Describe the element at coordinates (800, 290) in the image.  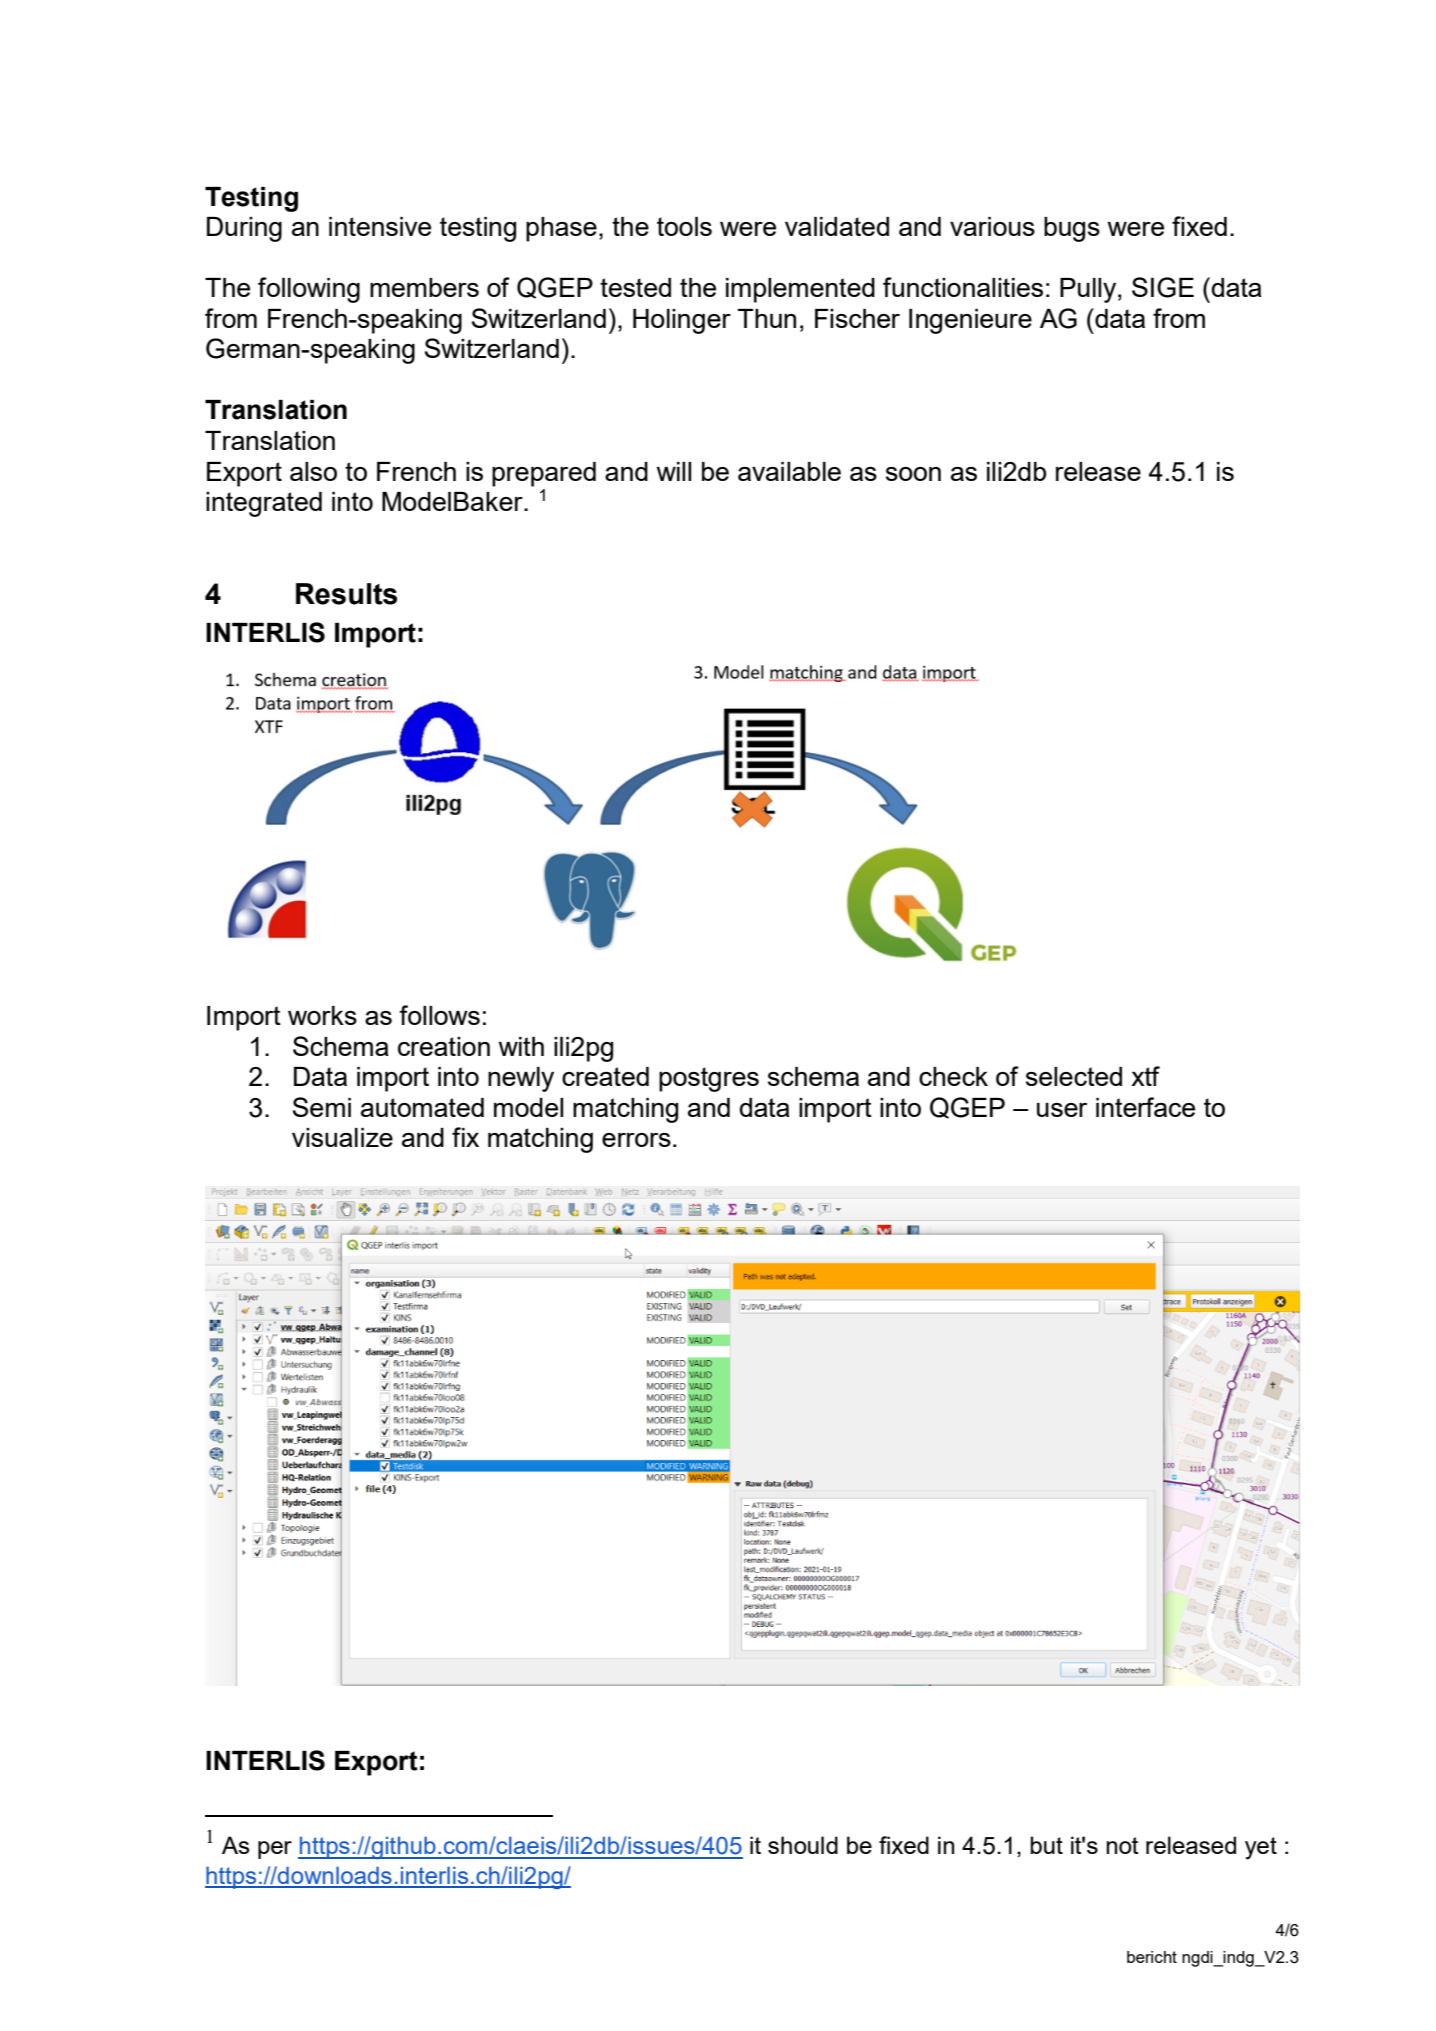
I see `implemented` at that location.
